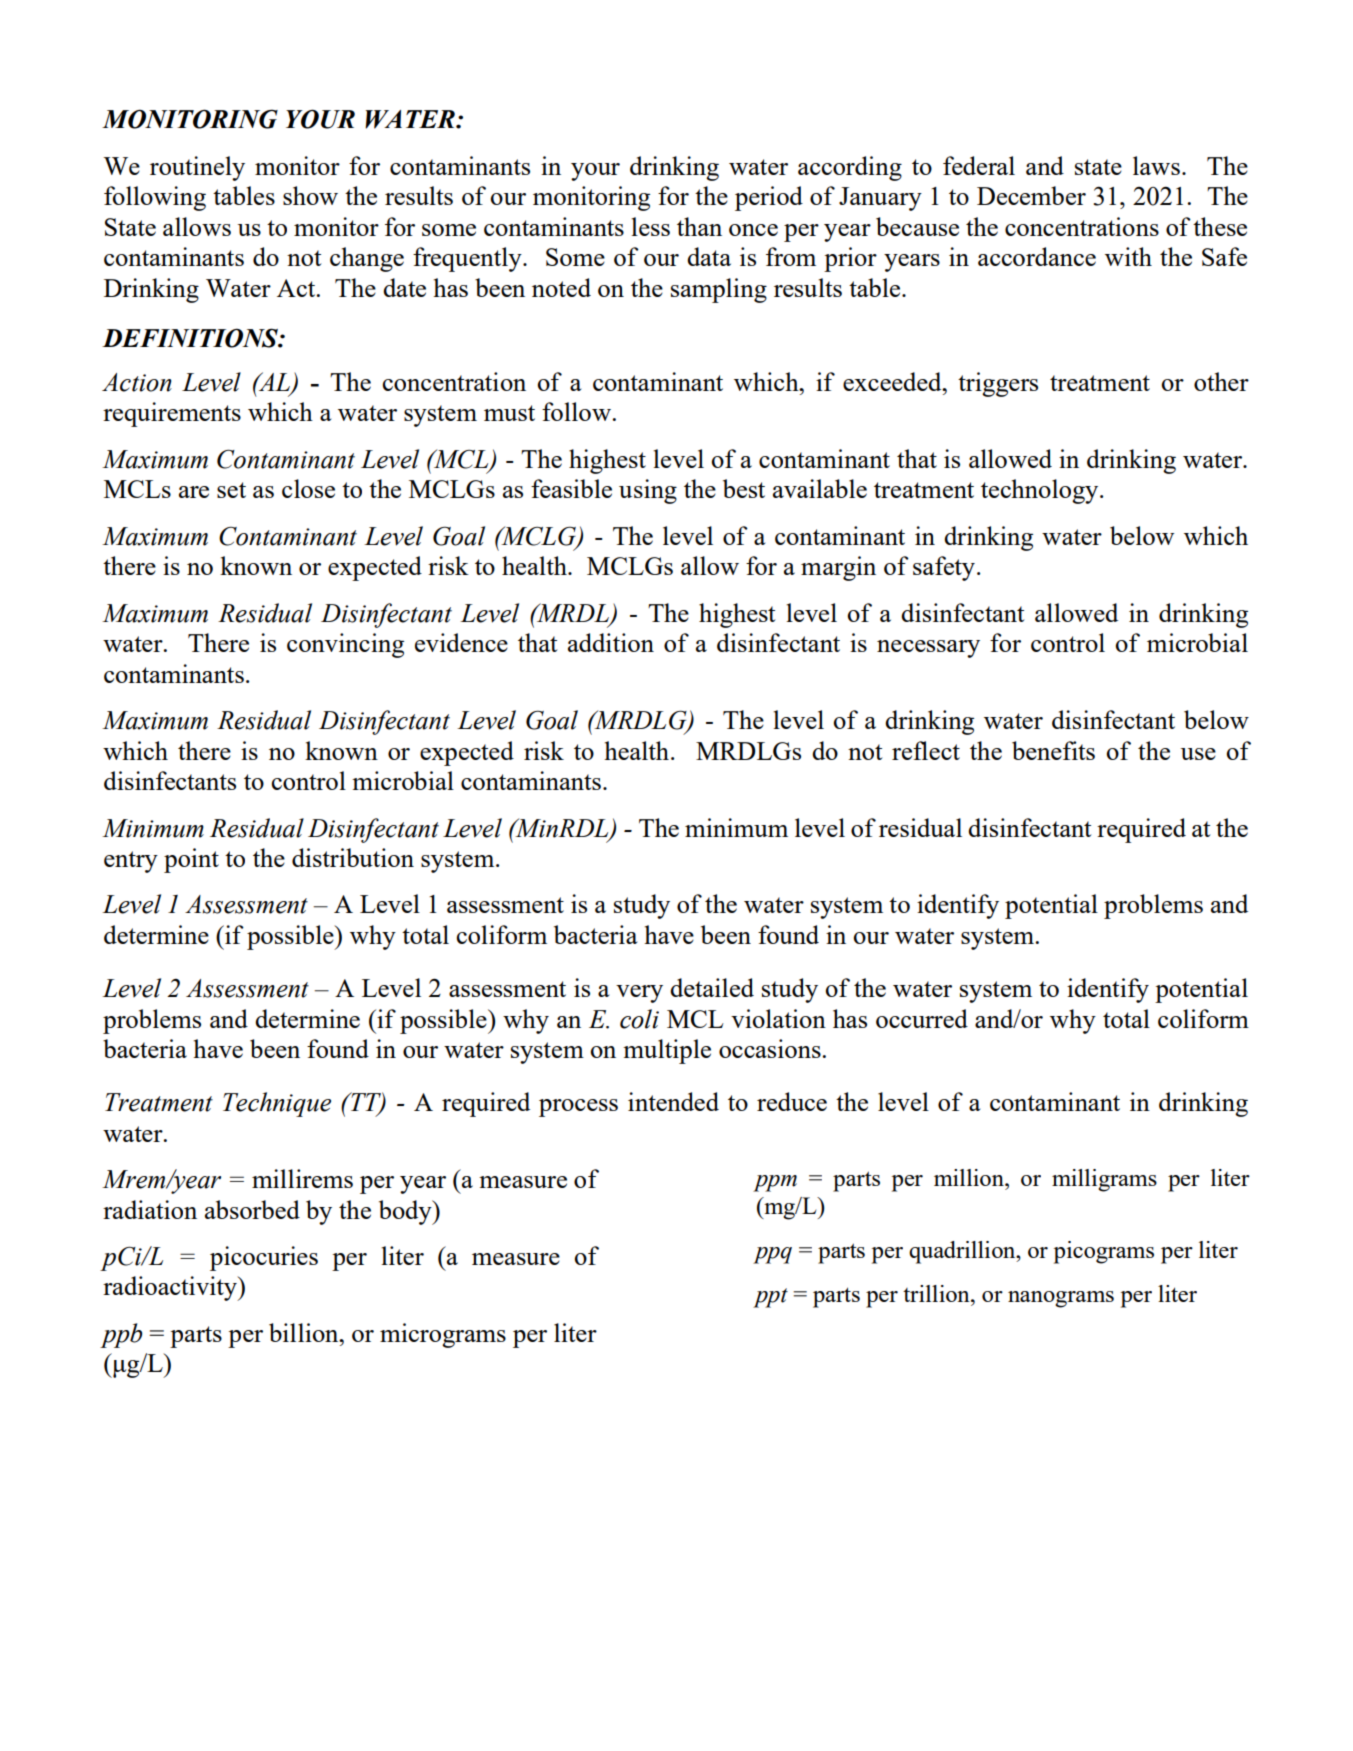  Describe the element at coordinates (1053, 750) in the screenshot. I see `benefits` at that location.
